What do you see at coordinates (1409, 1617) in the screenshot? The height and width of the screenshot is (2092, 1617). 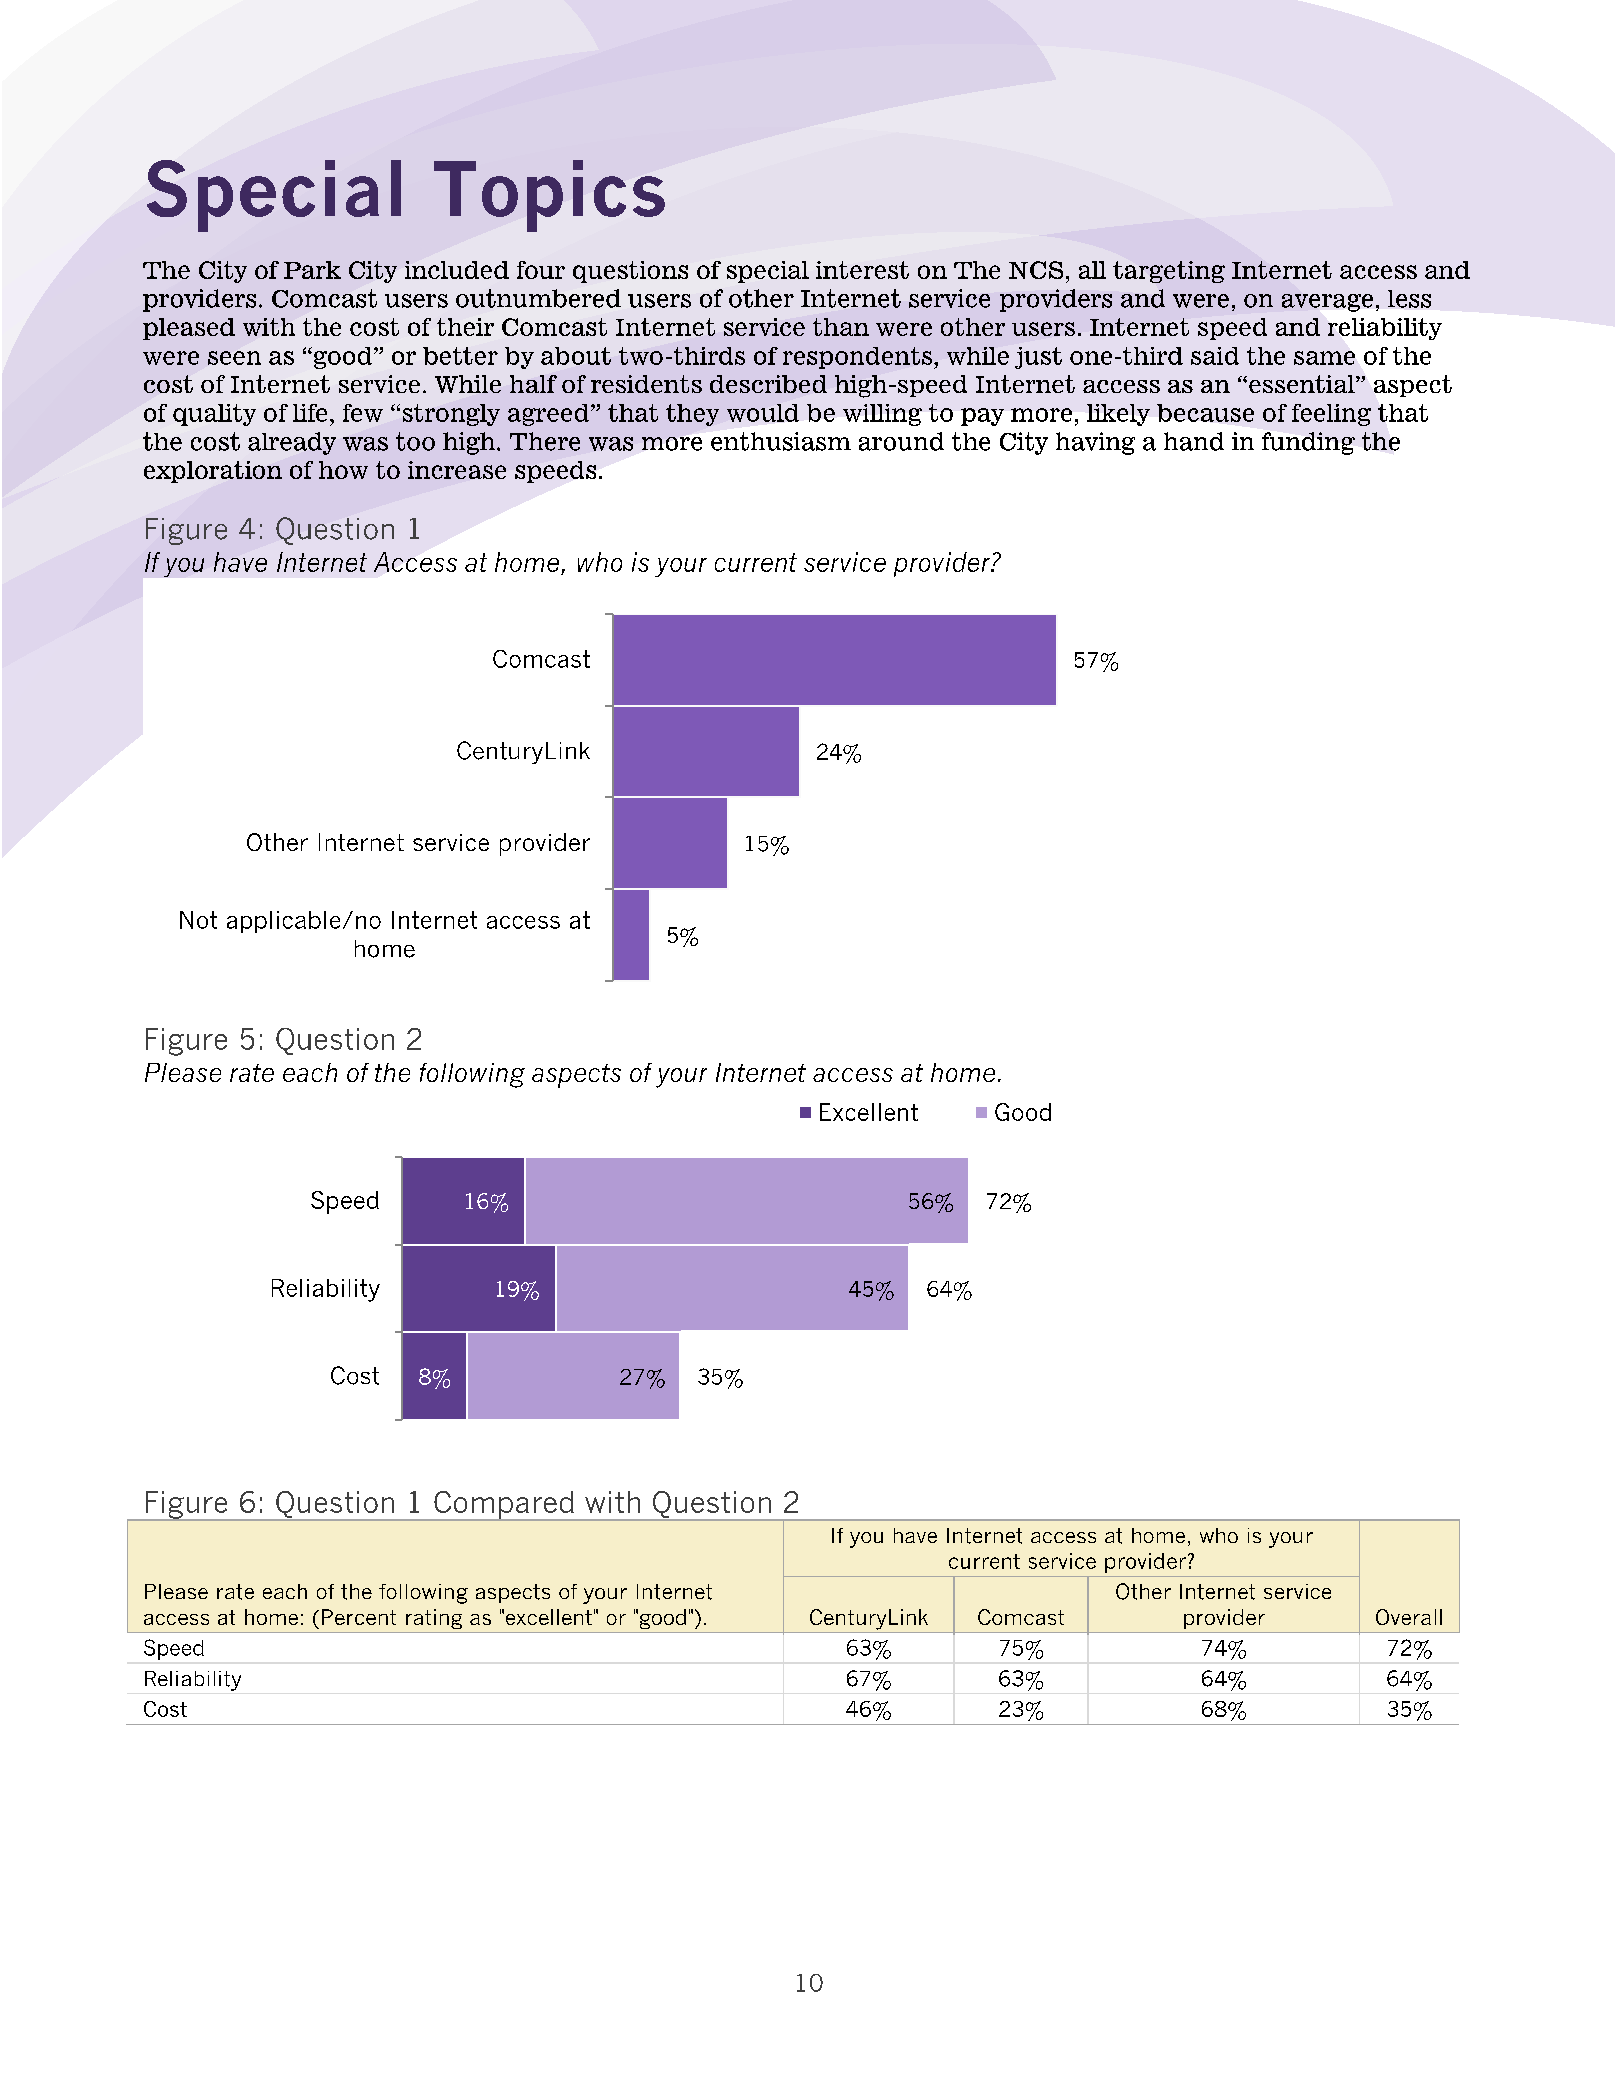 I see `Overall` at bounding box center [1409, 1617].
